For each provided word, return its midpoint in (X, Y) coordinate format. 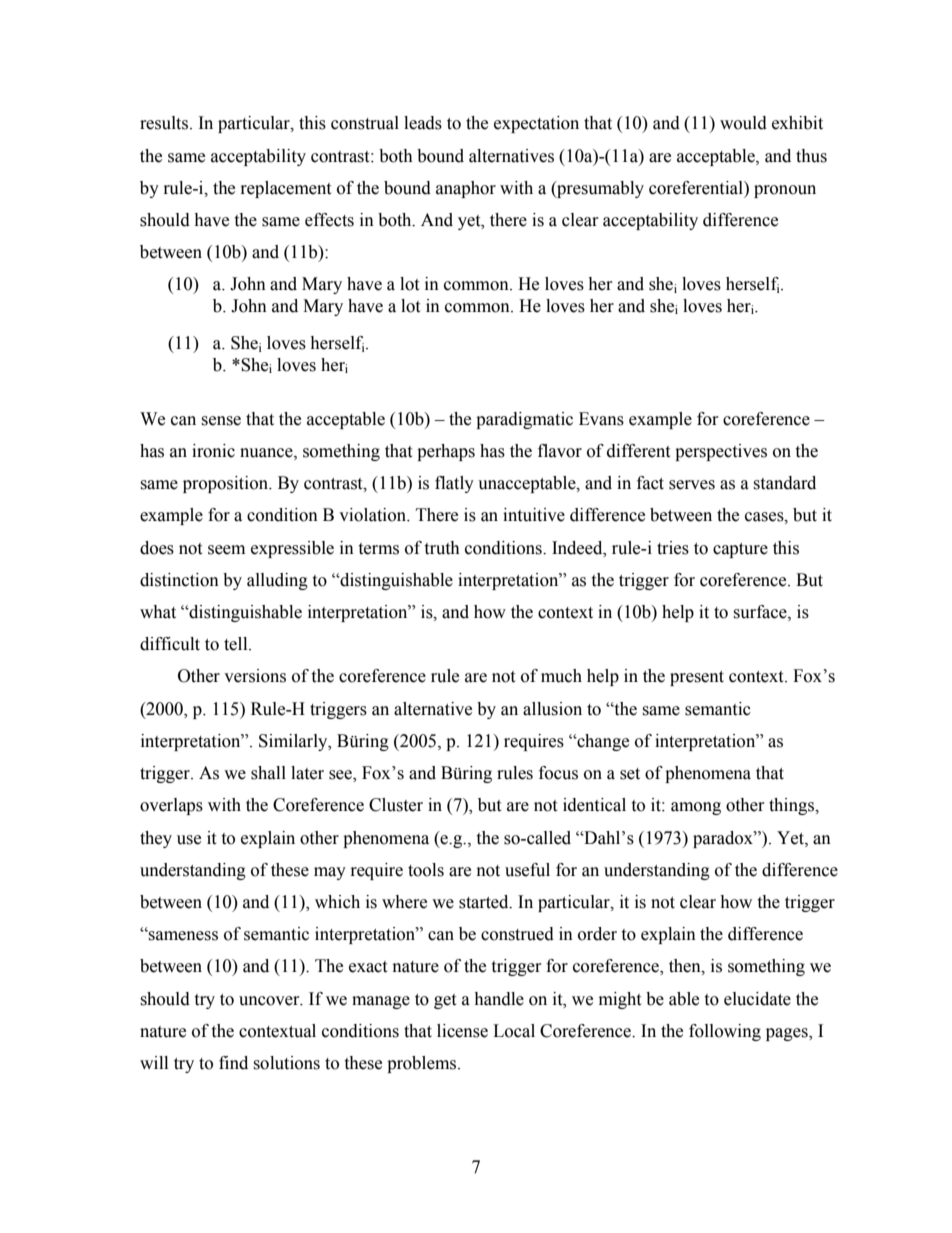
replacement (286, 189)
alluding (277, 581)
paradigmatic (524, 420)
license (462, 1031)
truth (442, 548)
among (696, 808)
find (233, 1063)
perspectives (721, 452)
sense (221, 421)
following (725, 1032)
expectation (536, 124)
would (743, 123)
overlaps (171, 806)
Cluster (396, 805)
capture (740, 550)
